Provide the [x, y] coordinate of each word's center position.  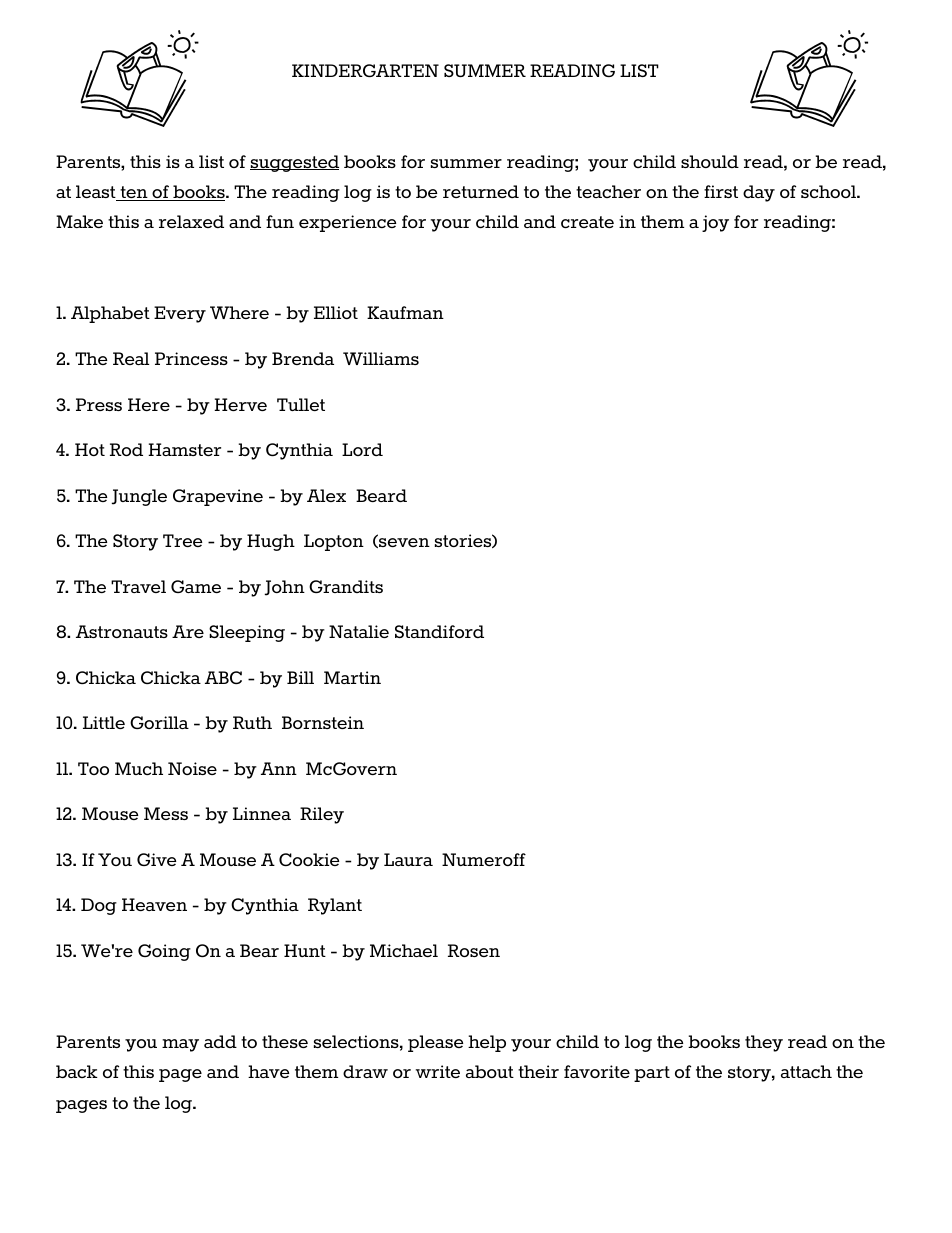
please [435, 1043]
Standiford [439, 631]
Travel [138, 586]
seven [403, 543]
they [764, 1043]
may [180, 1045]
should [710, 161]
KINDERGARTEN [365, 70]
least [97, 193]
